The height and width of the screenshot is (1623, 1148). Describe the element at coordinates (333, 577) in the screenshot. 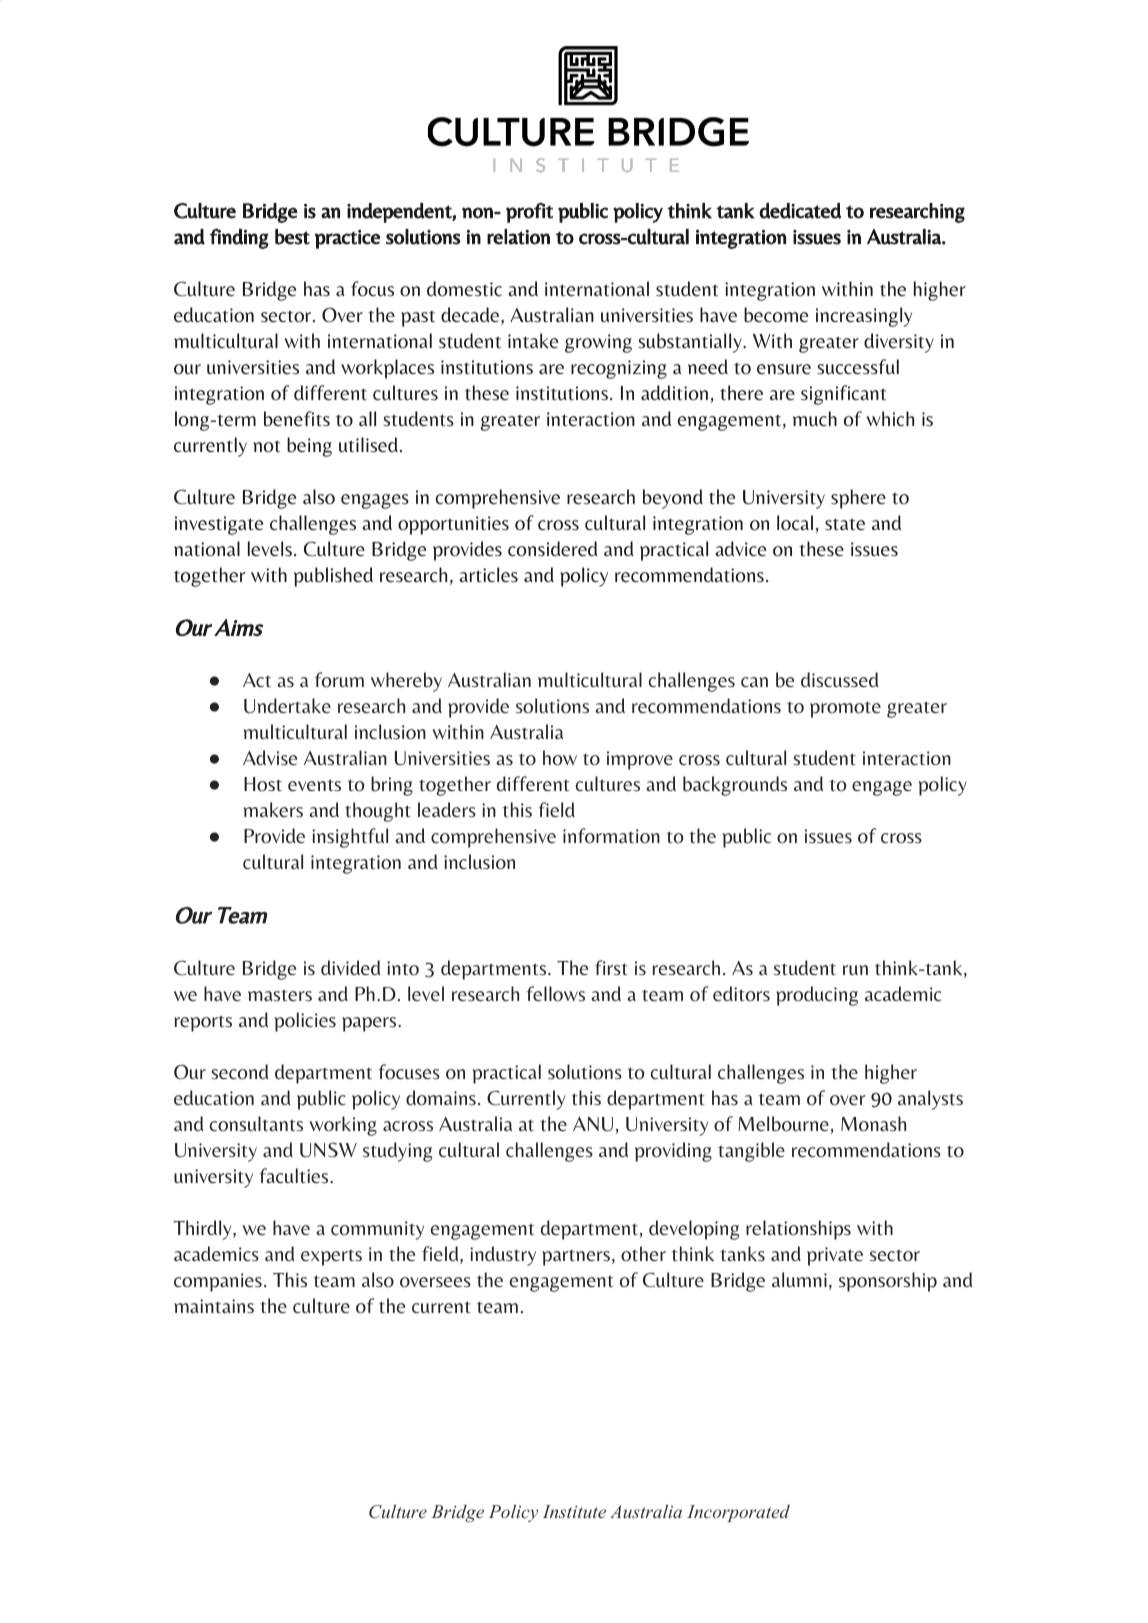

I see `published` at that location.
